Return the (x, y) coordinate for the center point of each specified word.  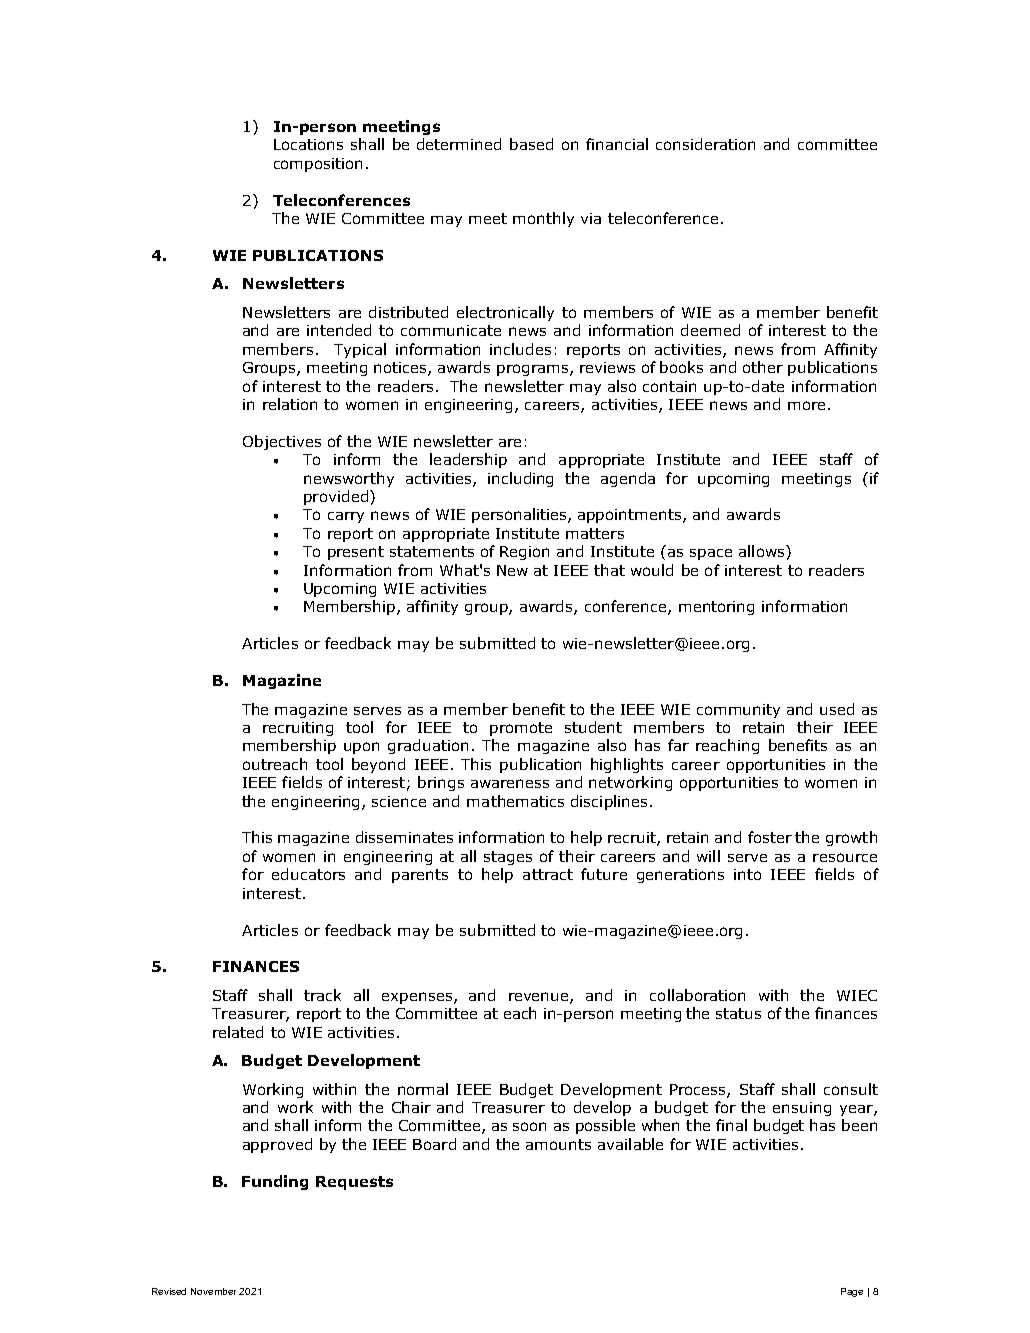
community (738, 711)
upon (361, 748)
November (213, 1291)
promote (521, 729)
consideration (705, 144)
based (531, 144)
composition (318, 165)
